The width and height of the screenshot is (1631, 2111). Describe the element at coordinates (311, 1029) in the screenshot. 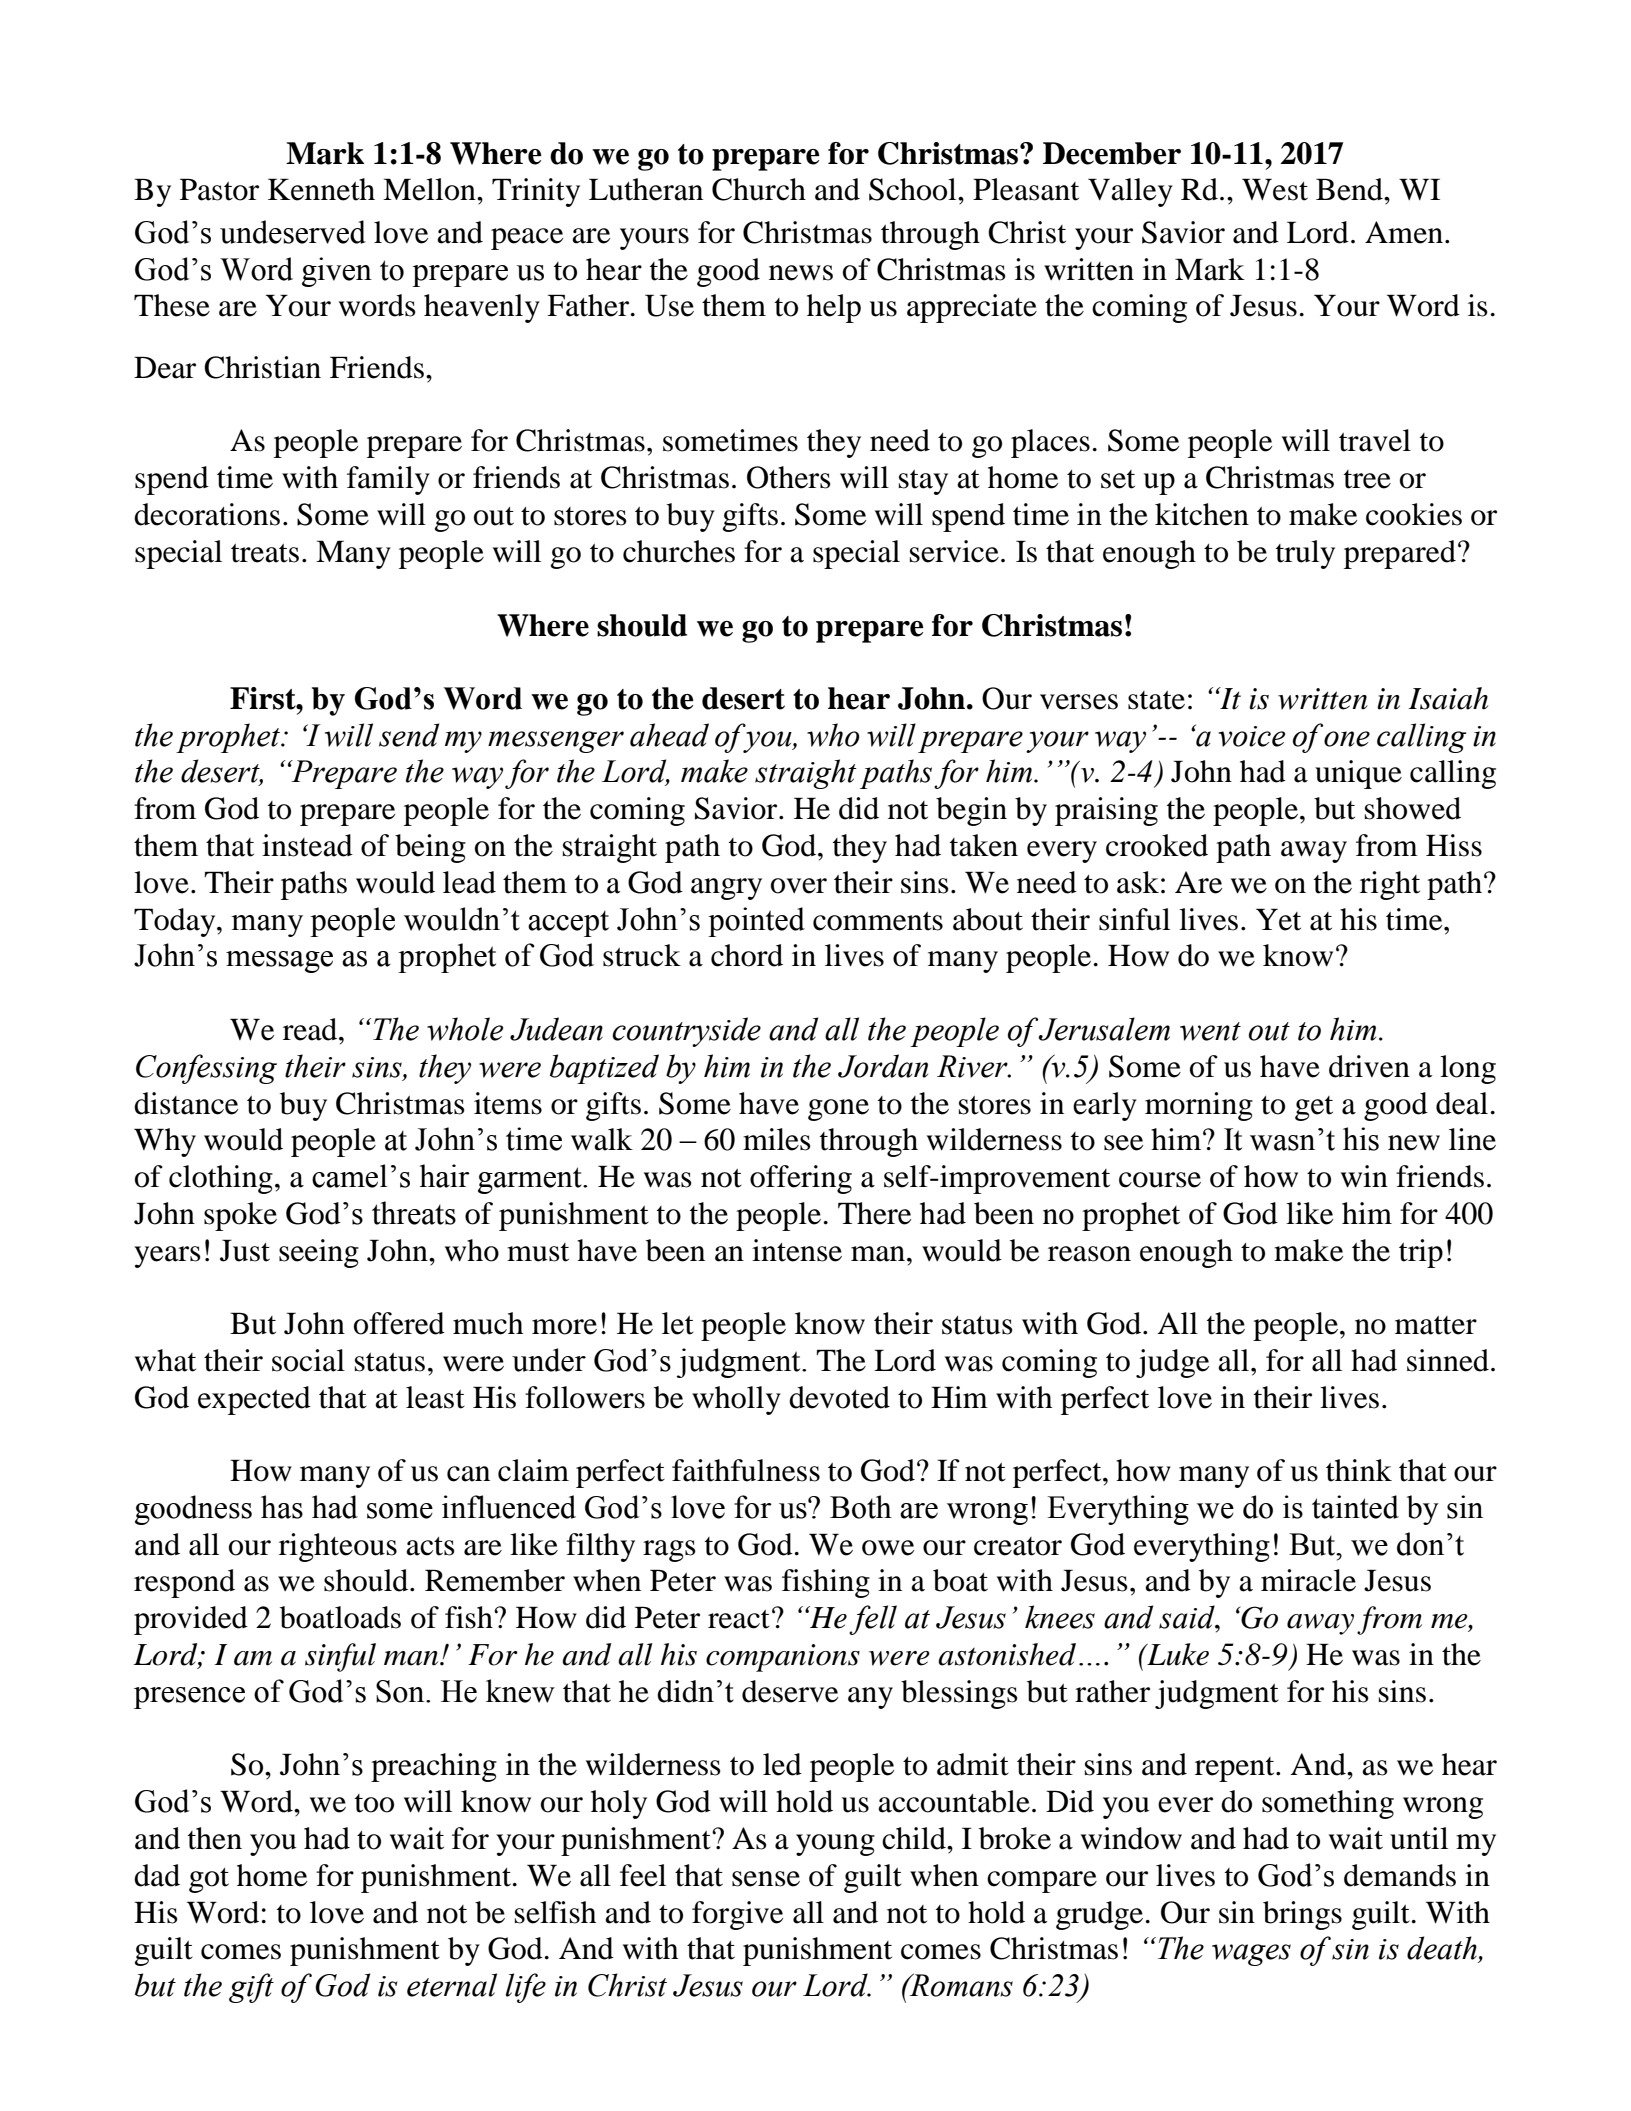

I see `read` at that location.
